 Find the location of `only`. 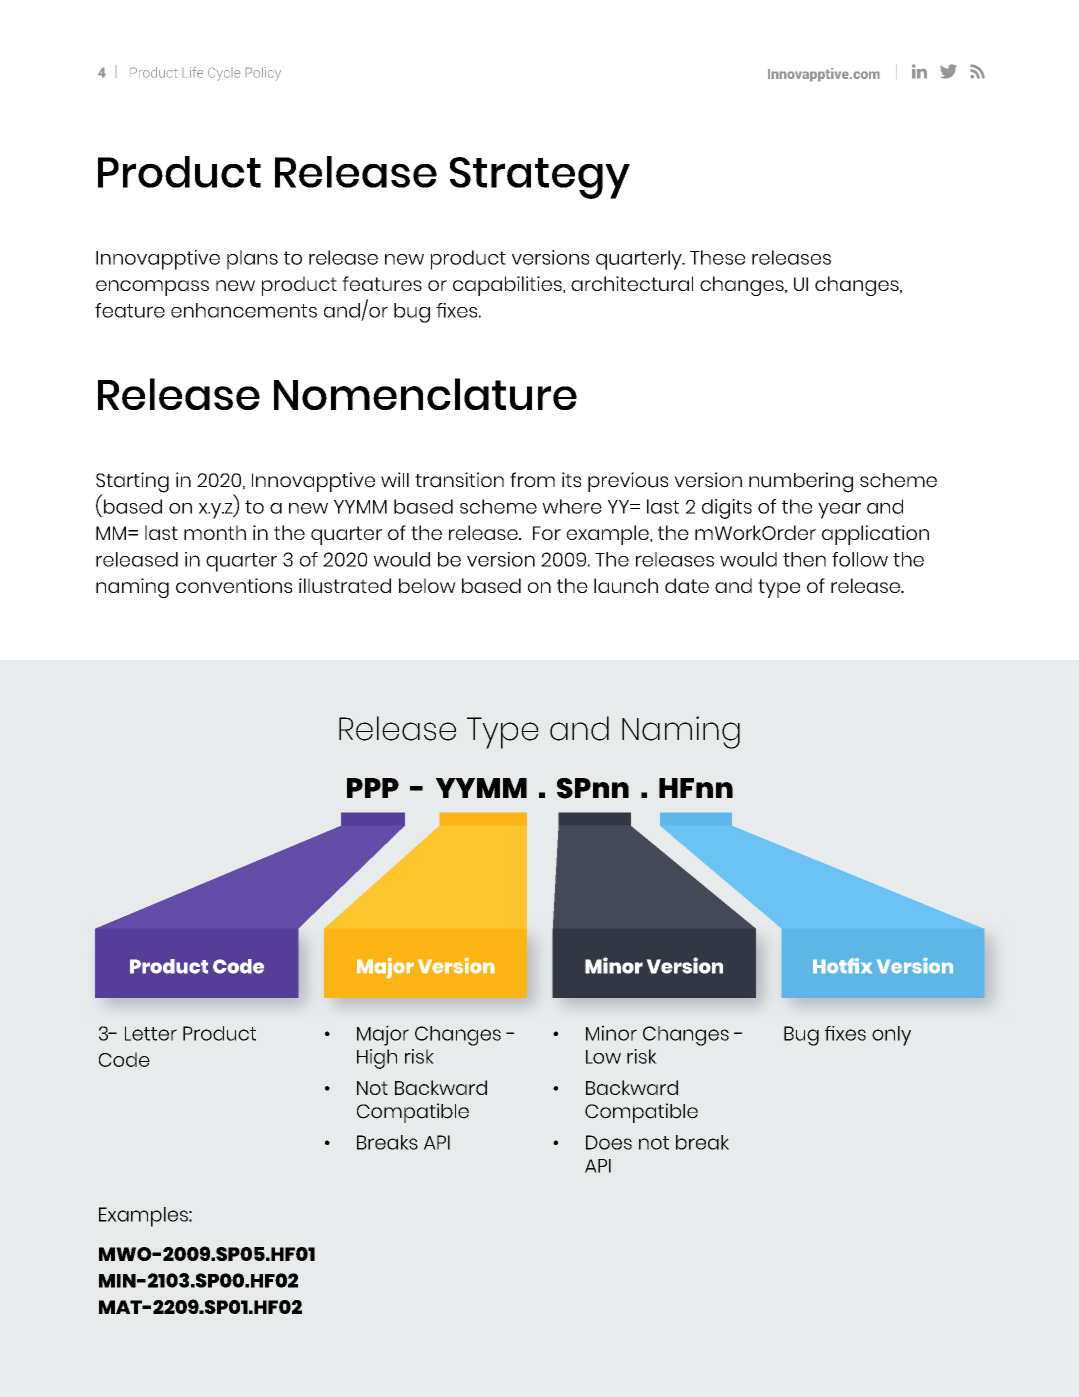

only is located at coordinates (891, 1036).
